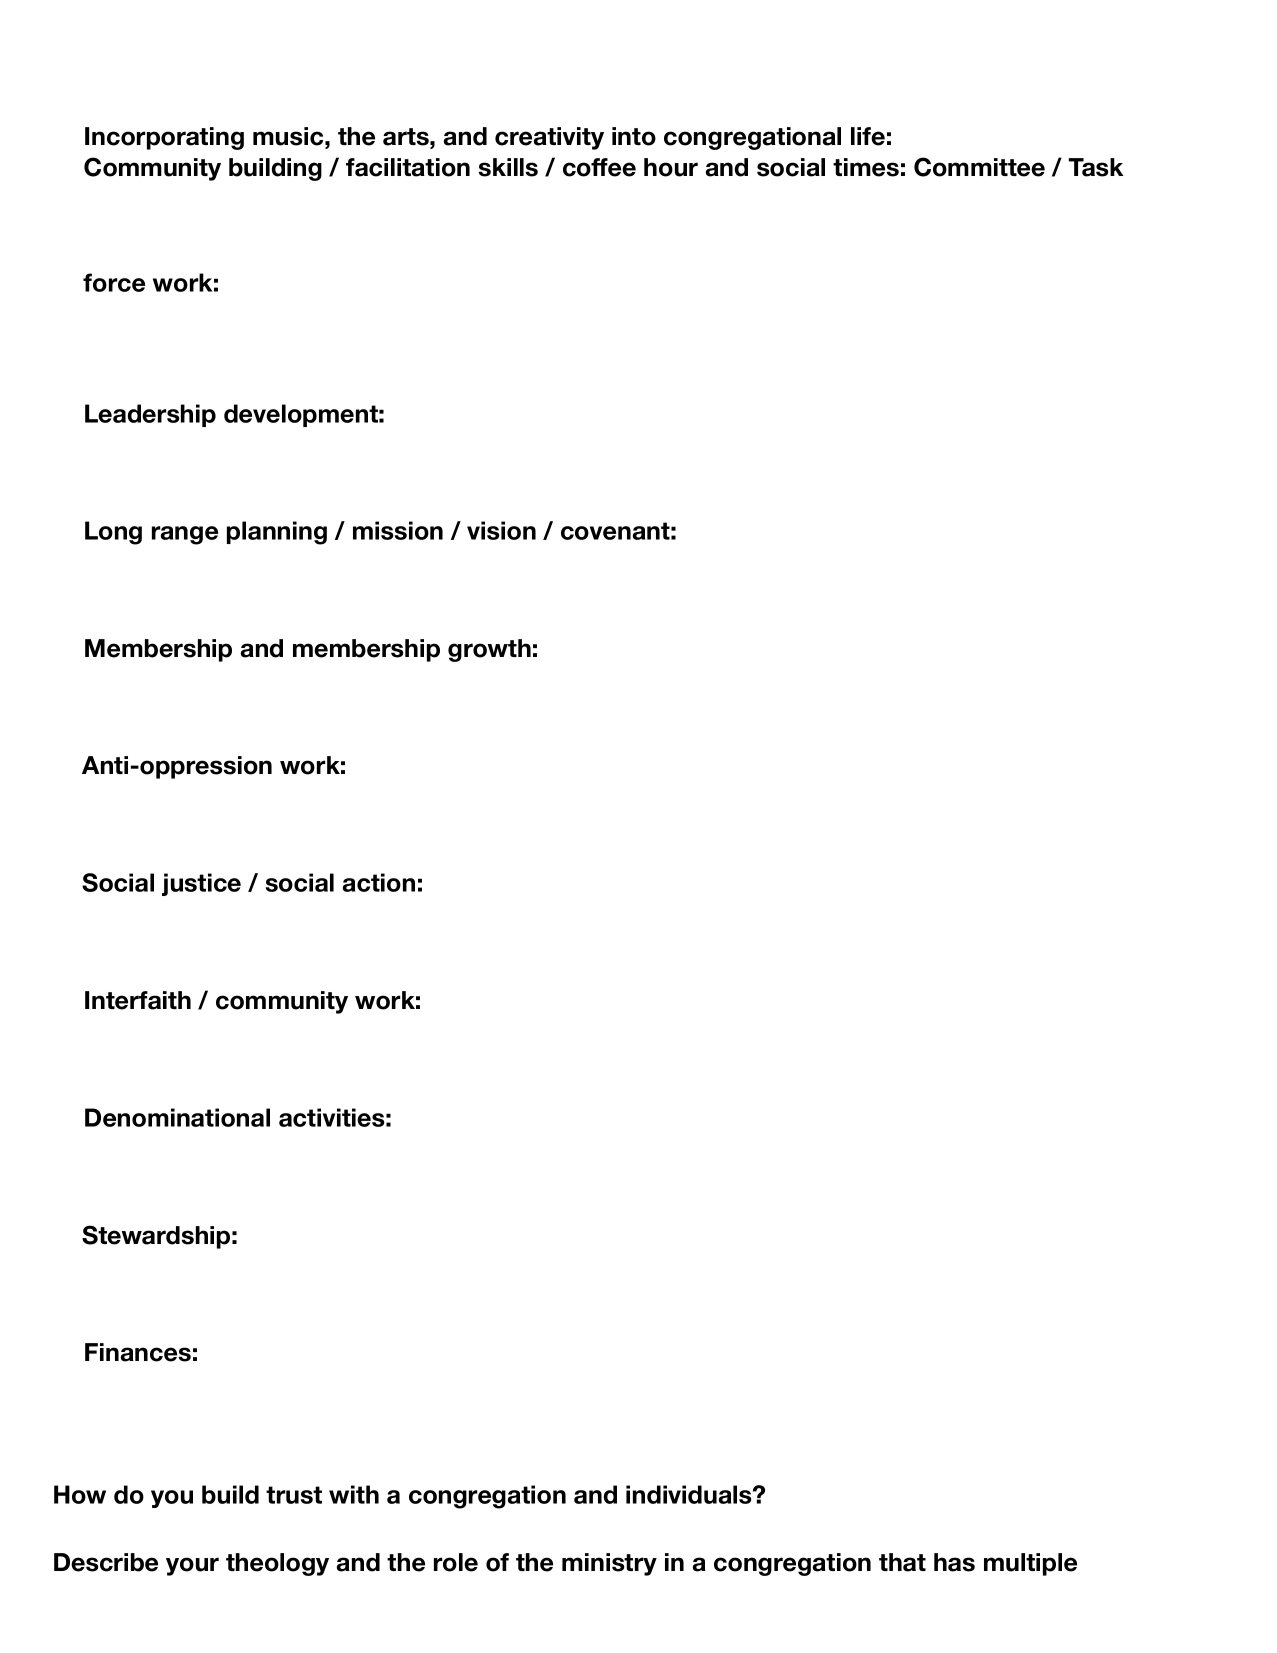 The image size is (1277, 1653). I want to click on has, so click(954, 1562).
